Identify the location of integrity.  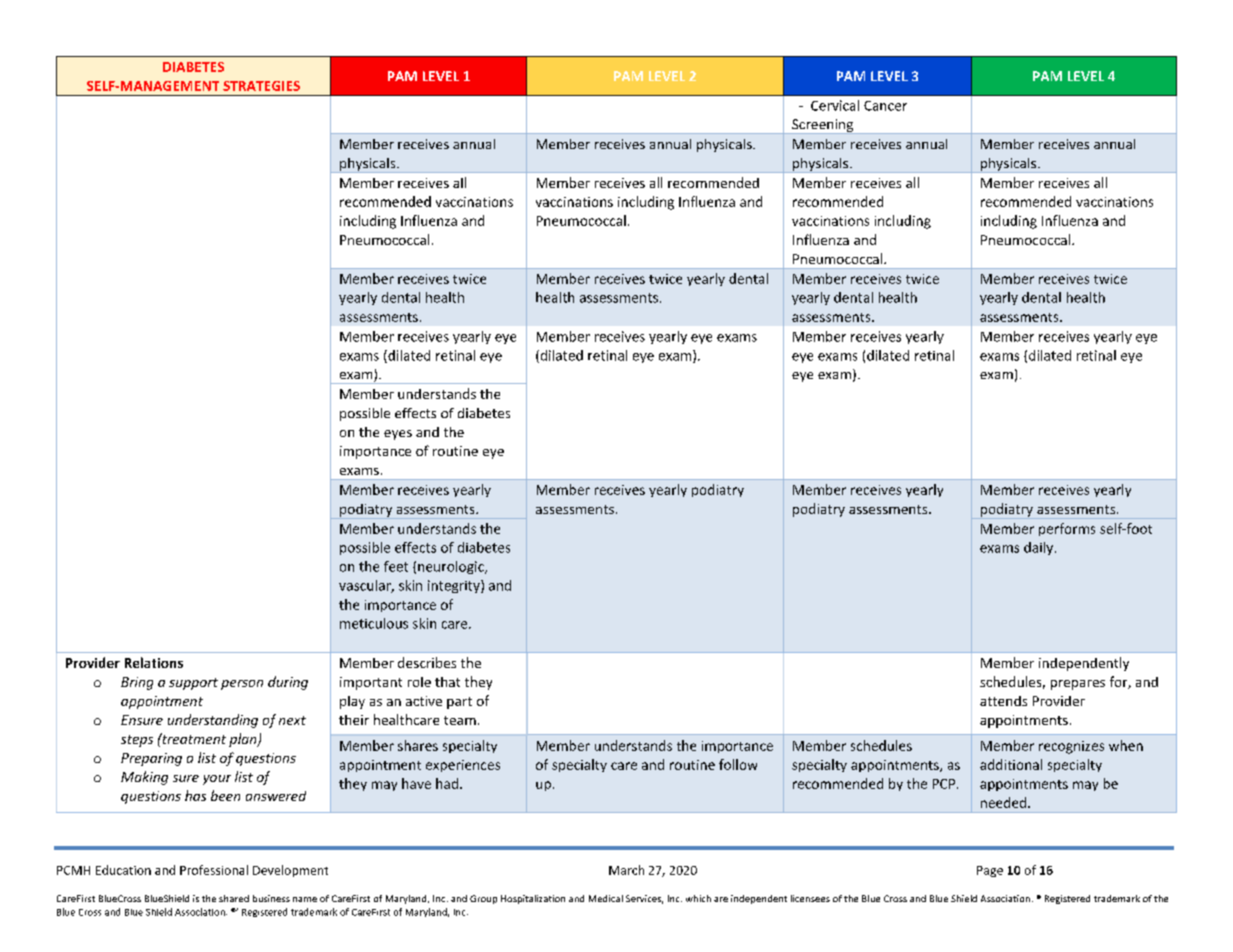
(455, 586).
